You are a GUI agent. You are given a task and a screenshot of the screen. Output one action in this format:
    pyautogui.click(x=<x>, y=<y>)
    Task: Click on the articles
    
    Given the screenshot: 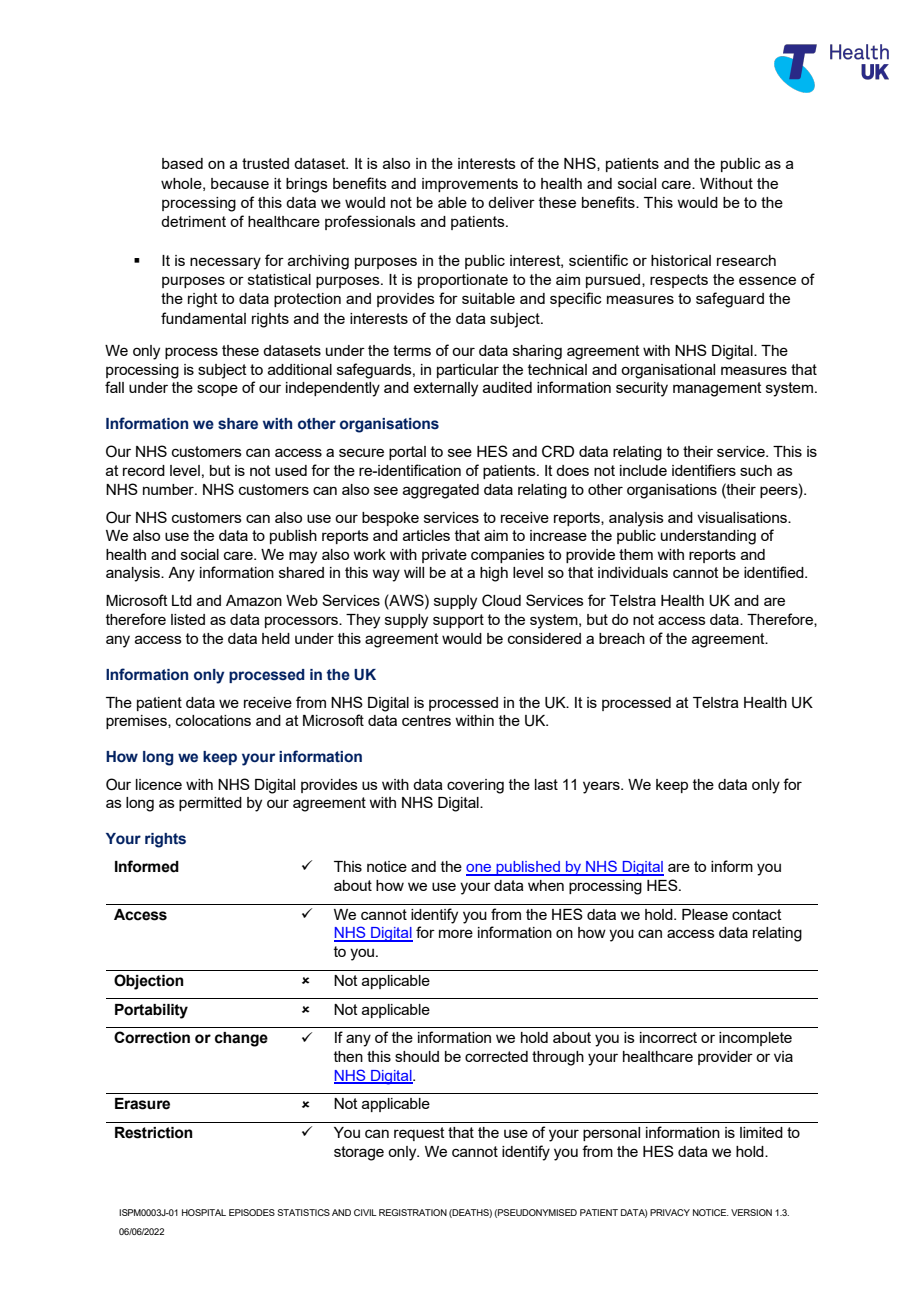 What is the action you would take?
    pyautogui.click(x=426, y=535)
